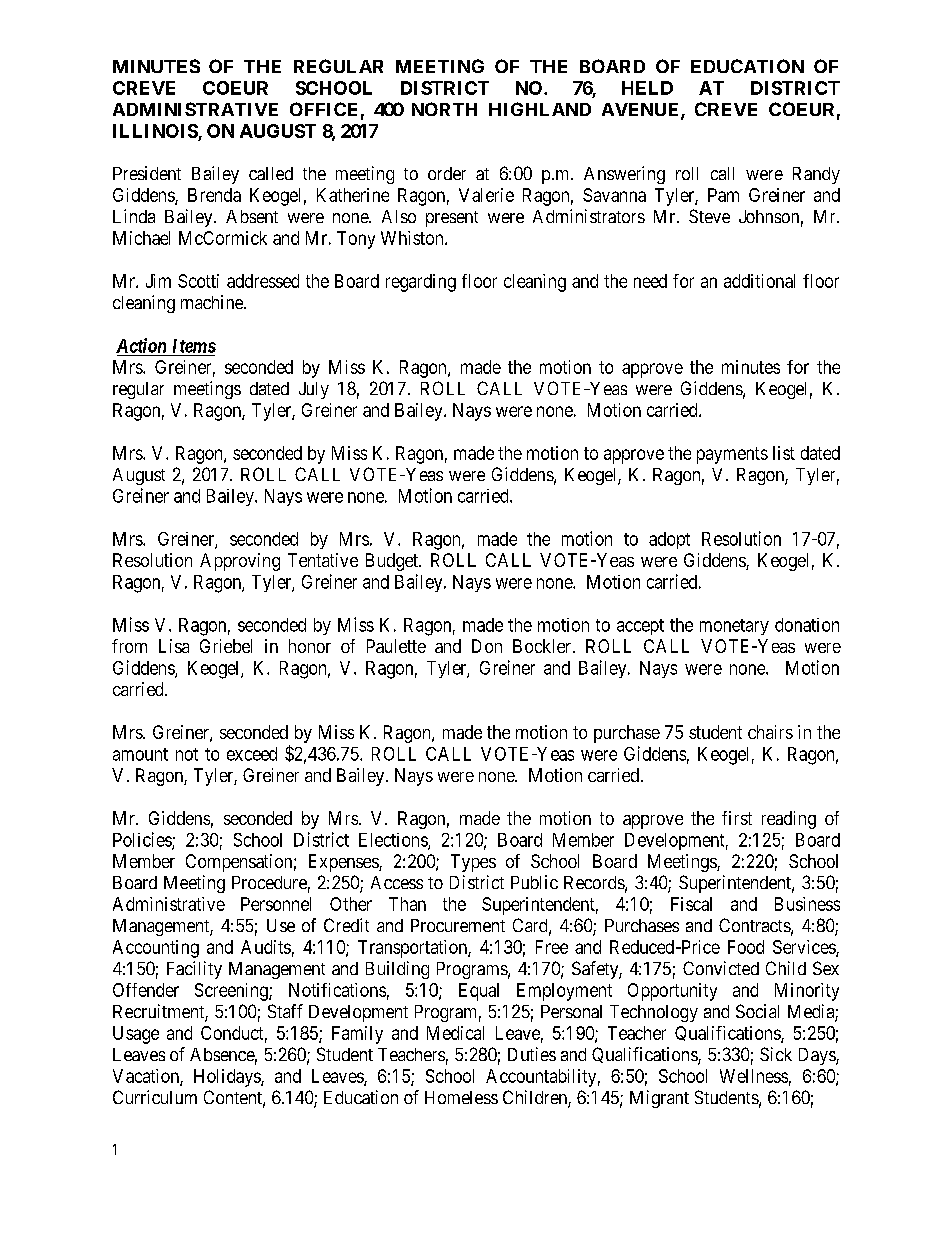 Image resolution: width=952 pixels, height=1233 pixels. Describe the element at coordinates (147, 1077) in the screenshot. I see `Vacation` at that location.
